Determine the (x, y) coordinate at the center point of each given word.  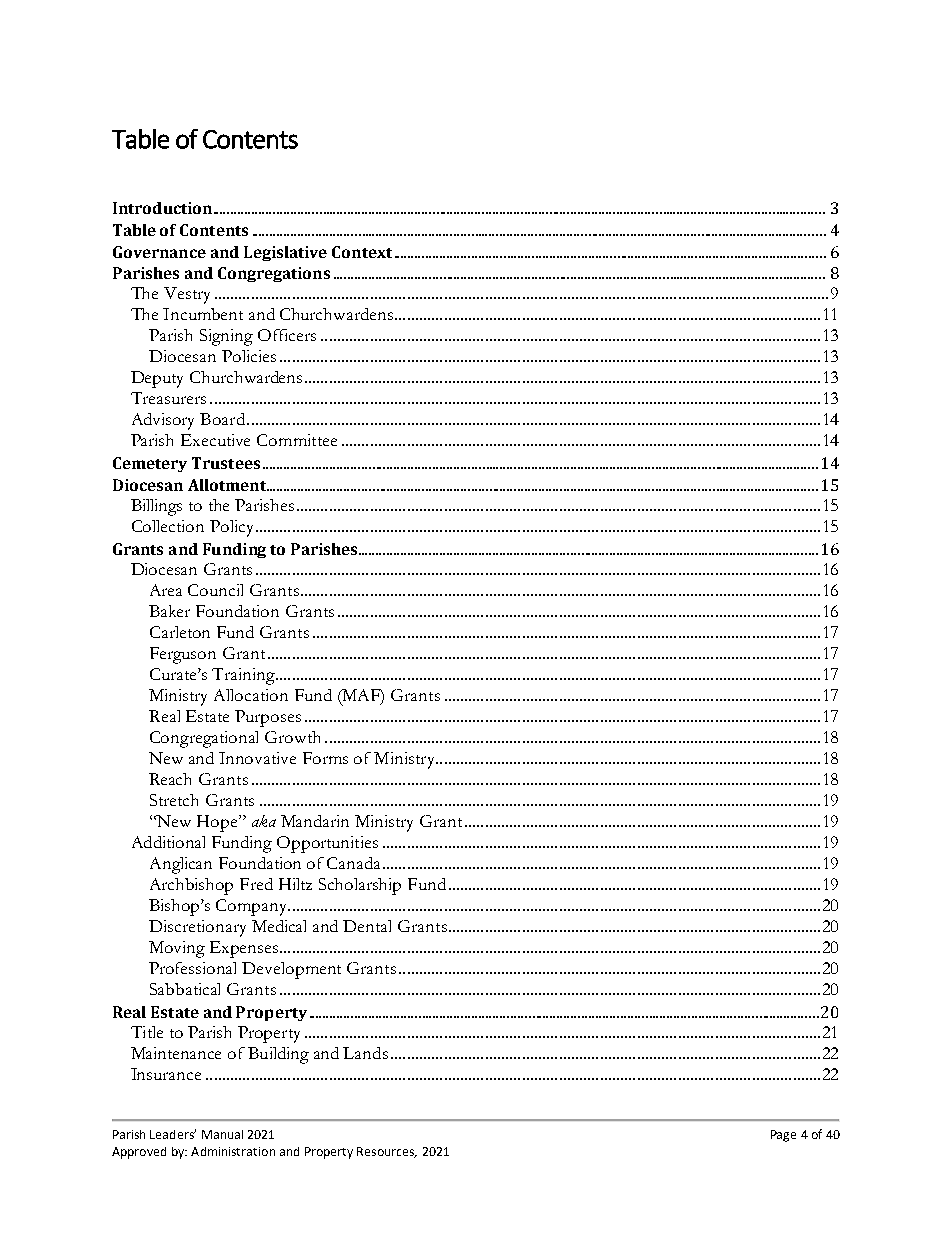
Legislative (285, 253)
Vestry (187, 295)
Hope (218, 823)
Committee (297, 440)
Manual (222, 1134)
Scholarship (360, 886)
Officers (287, 335)
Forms (325, 758)
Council (215, 590)
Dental (367, 926)
